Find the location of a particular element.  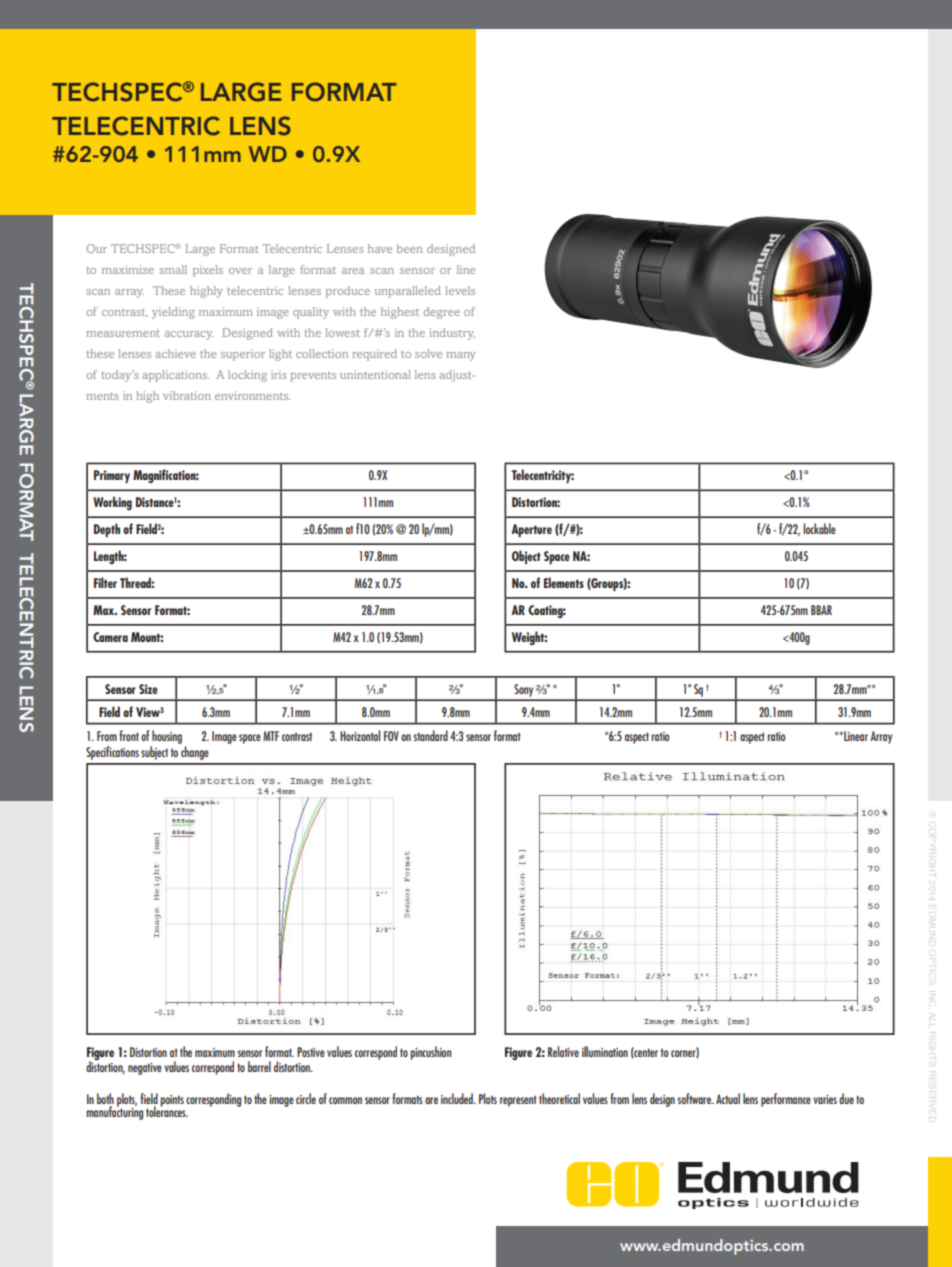

Primary is located at coordinates (112, 476).
